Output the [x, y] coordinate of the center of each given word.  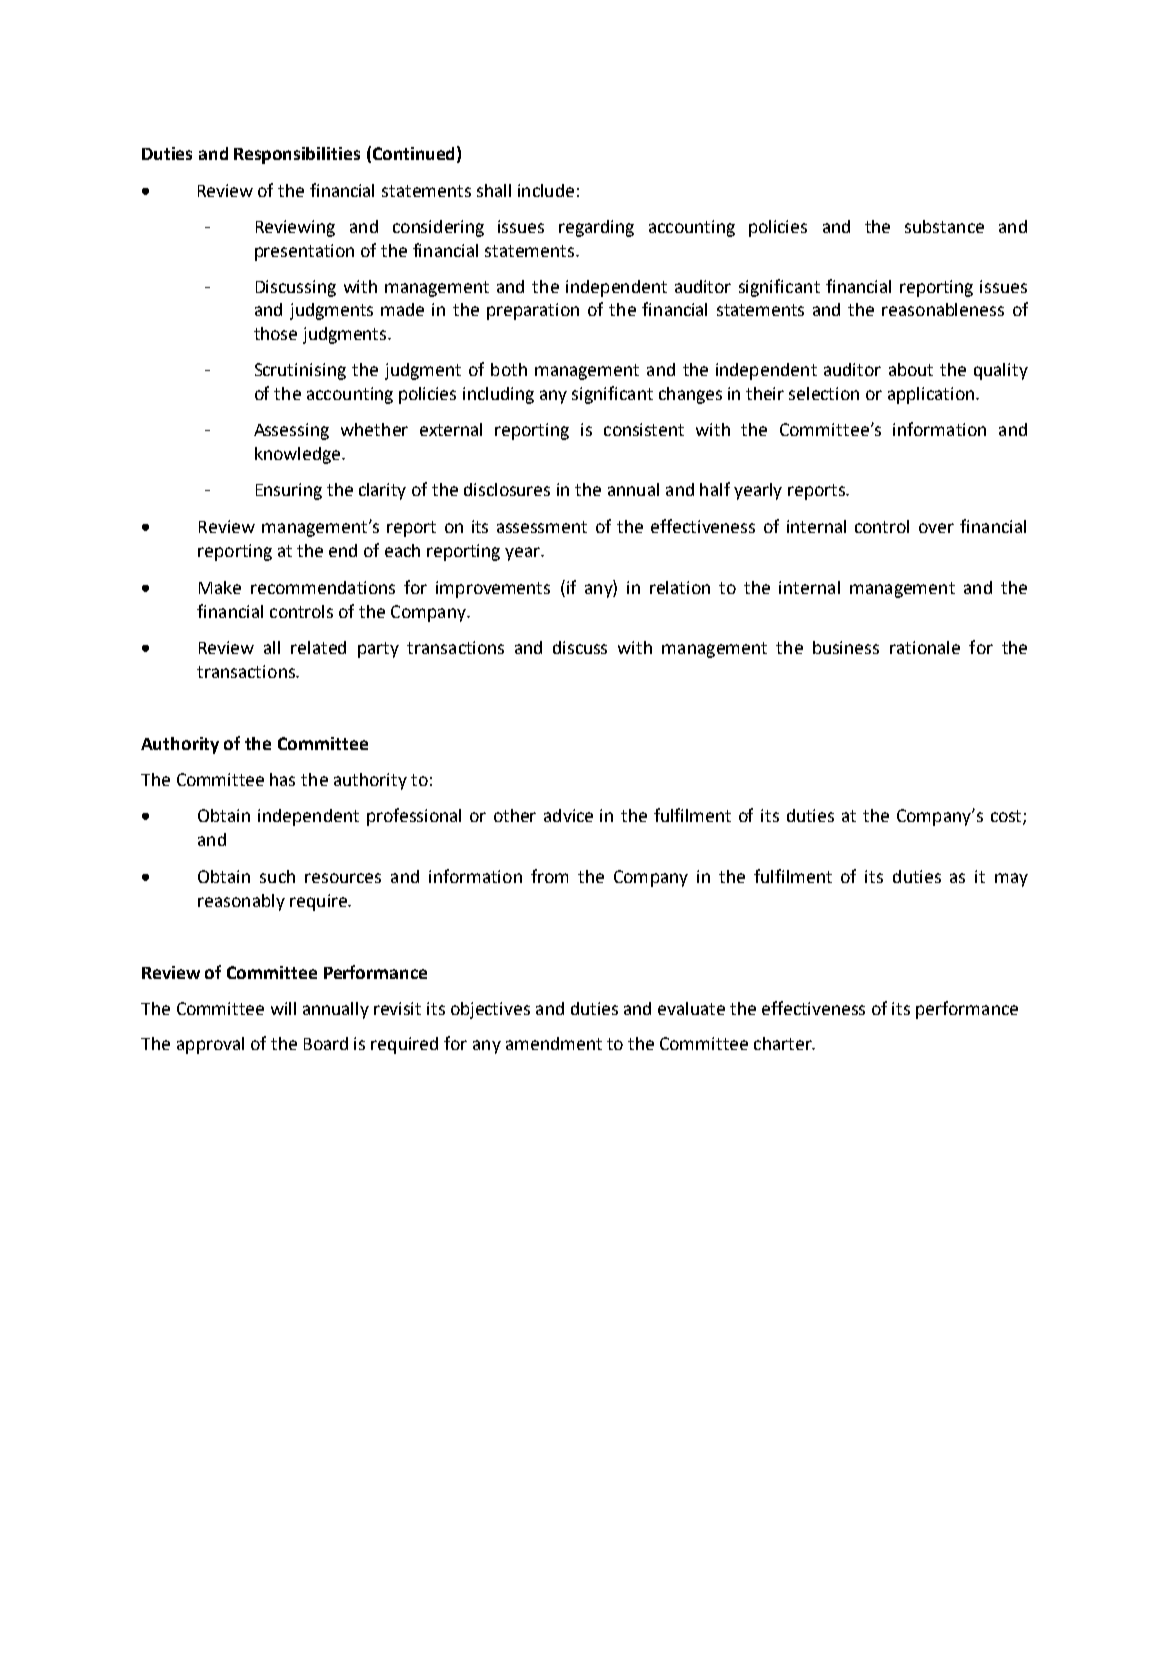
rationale [925, 647]
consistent [644, 429]
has [282, 779]
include [546, 190]
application [932, 395]
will [283, 1008]
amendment [554, 1043]
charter [784, 1043]
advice [568, 815]
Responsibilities [297, 155]
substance [944, 226]
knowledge [299, 455]
